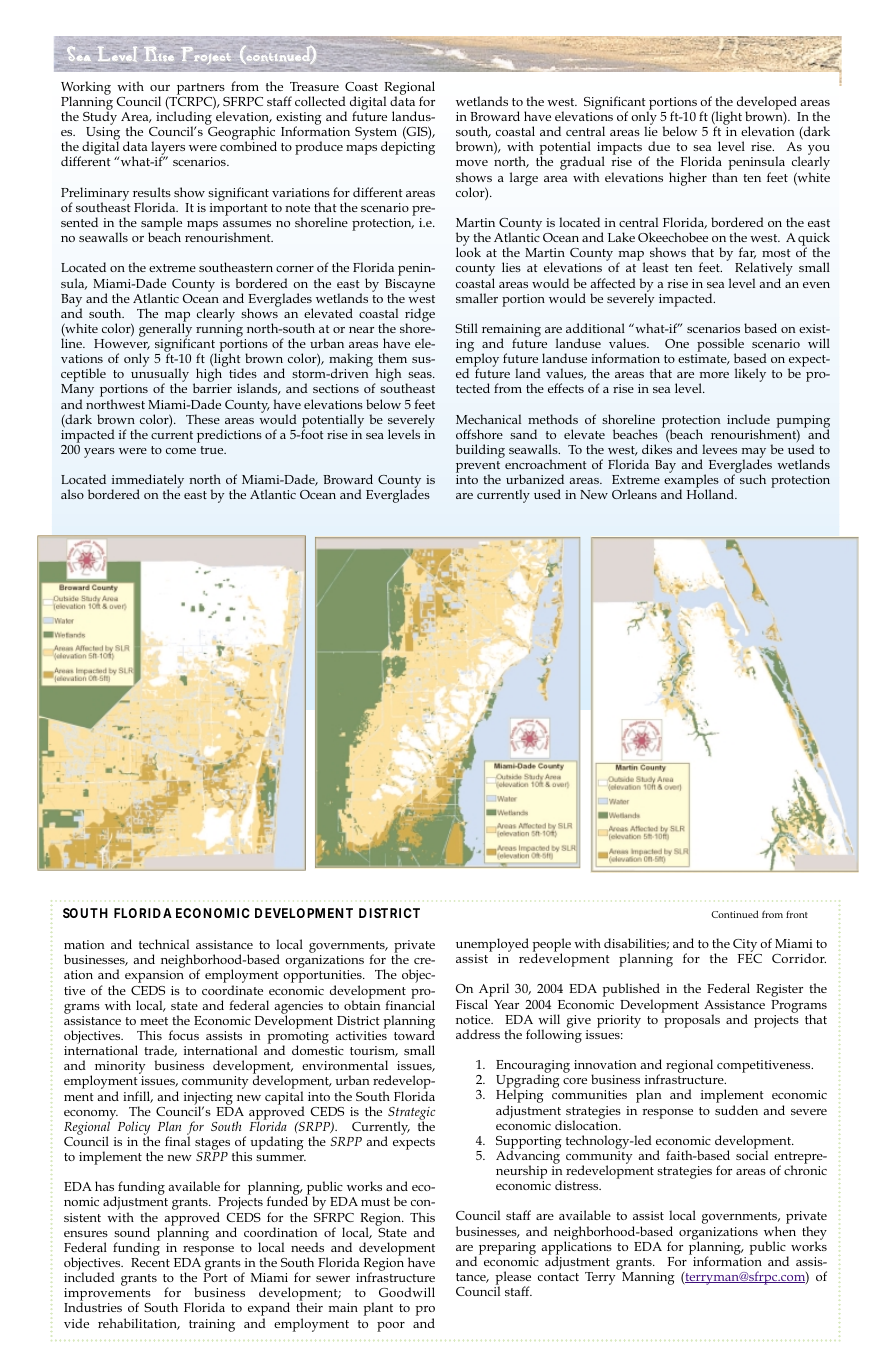 The width and height of the screenshot is (888, 1372). Describe the element at coordinates (147, 482) in the screenshot. I see `immediately` at that location.
